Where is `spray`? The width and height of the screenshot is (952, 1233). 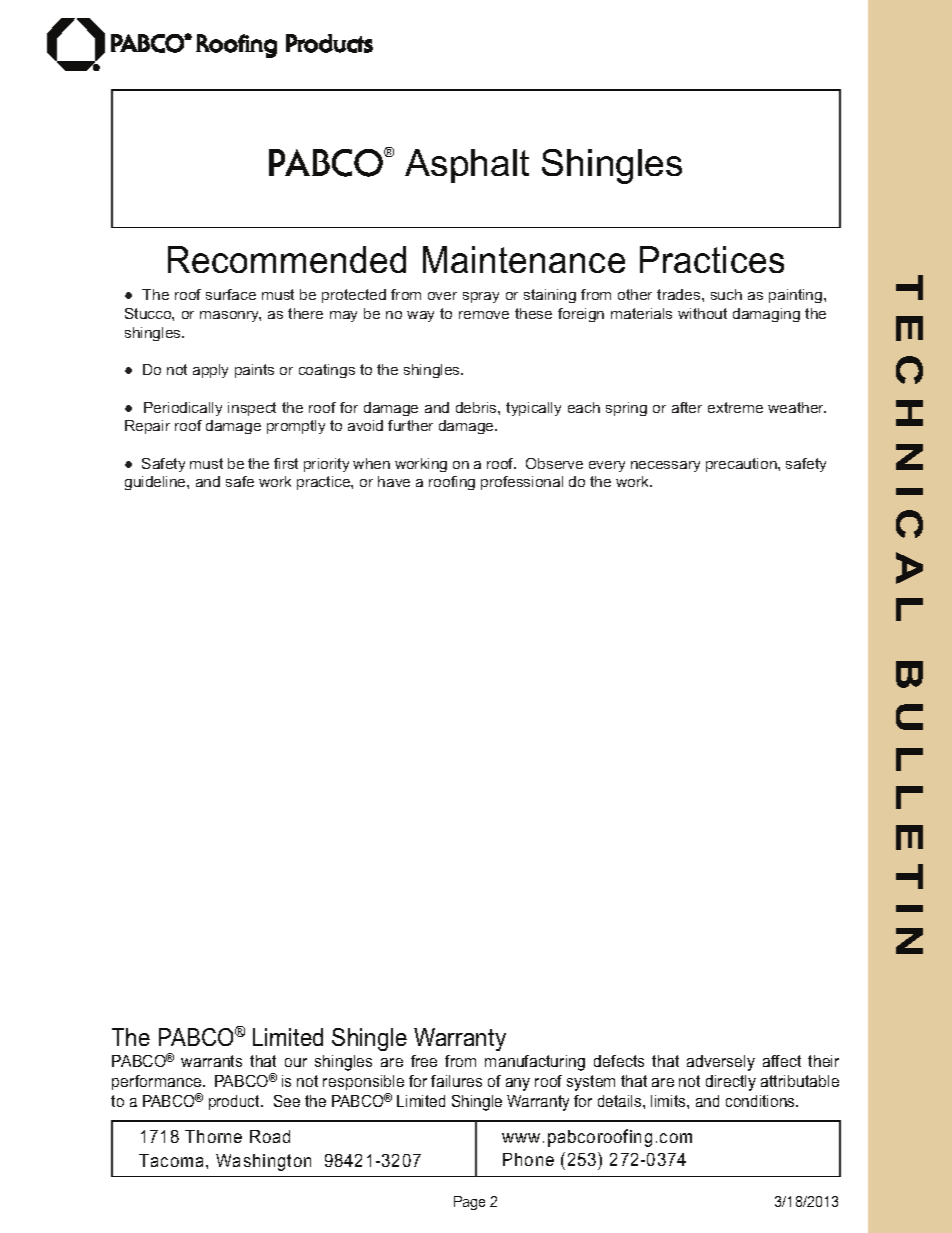 spray is located at coordinates (481, 297).
